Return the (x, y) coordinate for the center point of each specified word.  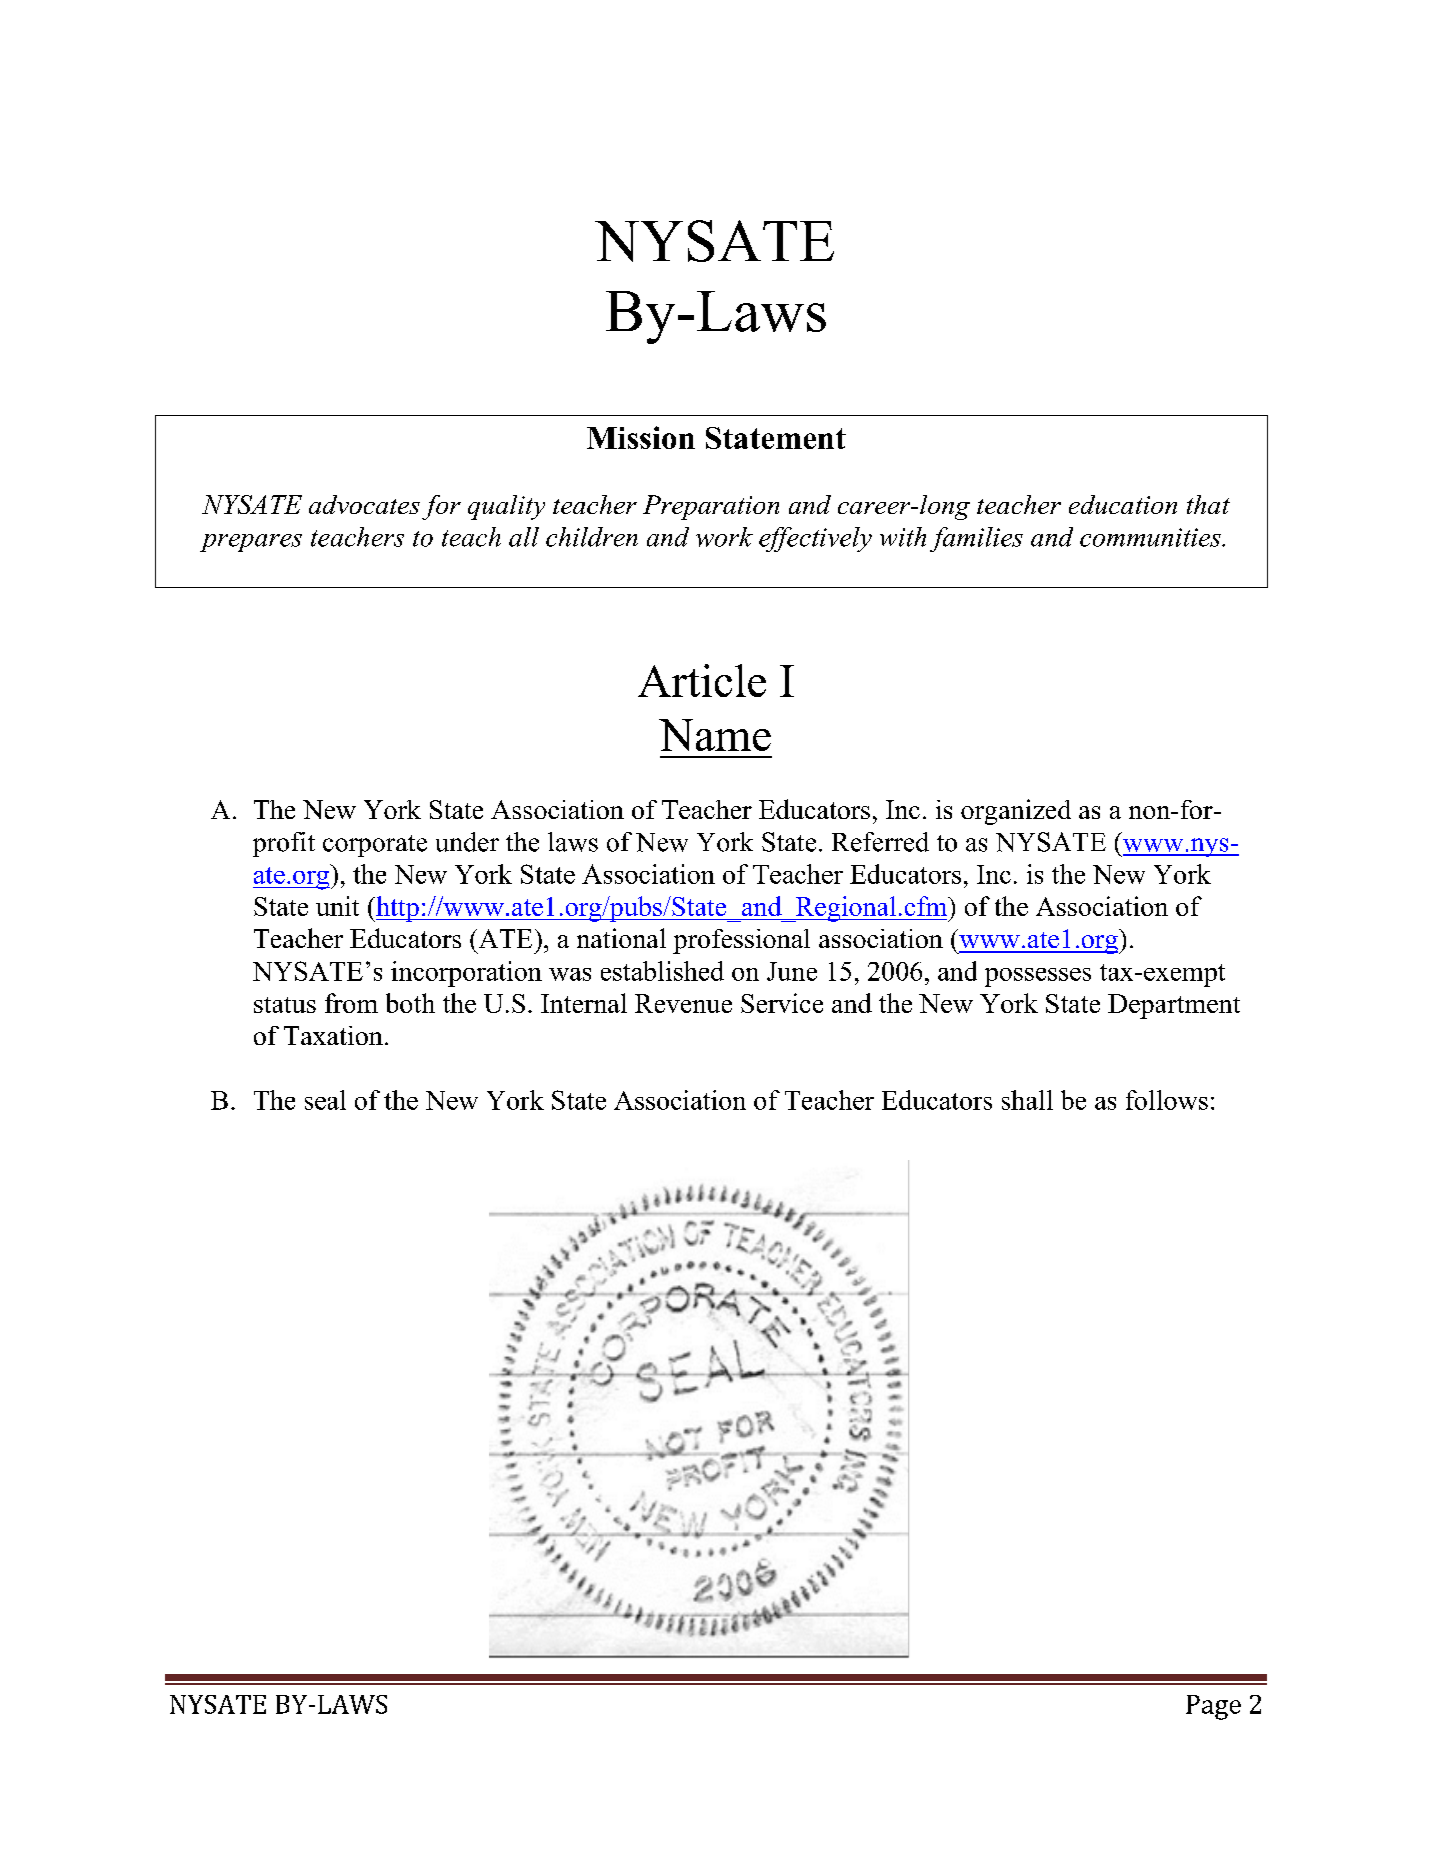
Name (715, 735)
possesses (1038, 977)
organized (1016, 812)
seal (325, 1100)
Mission (641, 437)
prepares (251, 543)
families (976, 539)
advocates (364, 504)
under (467, 842)
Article (702, 680)
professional (741, 941)
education (1123, 504)
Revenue (683, 1003)
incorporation (466, 974)
